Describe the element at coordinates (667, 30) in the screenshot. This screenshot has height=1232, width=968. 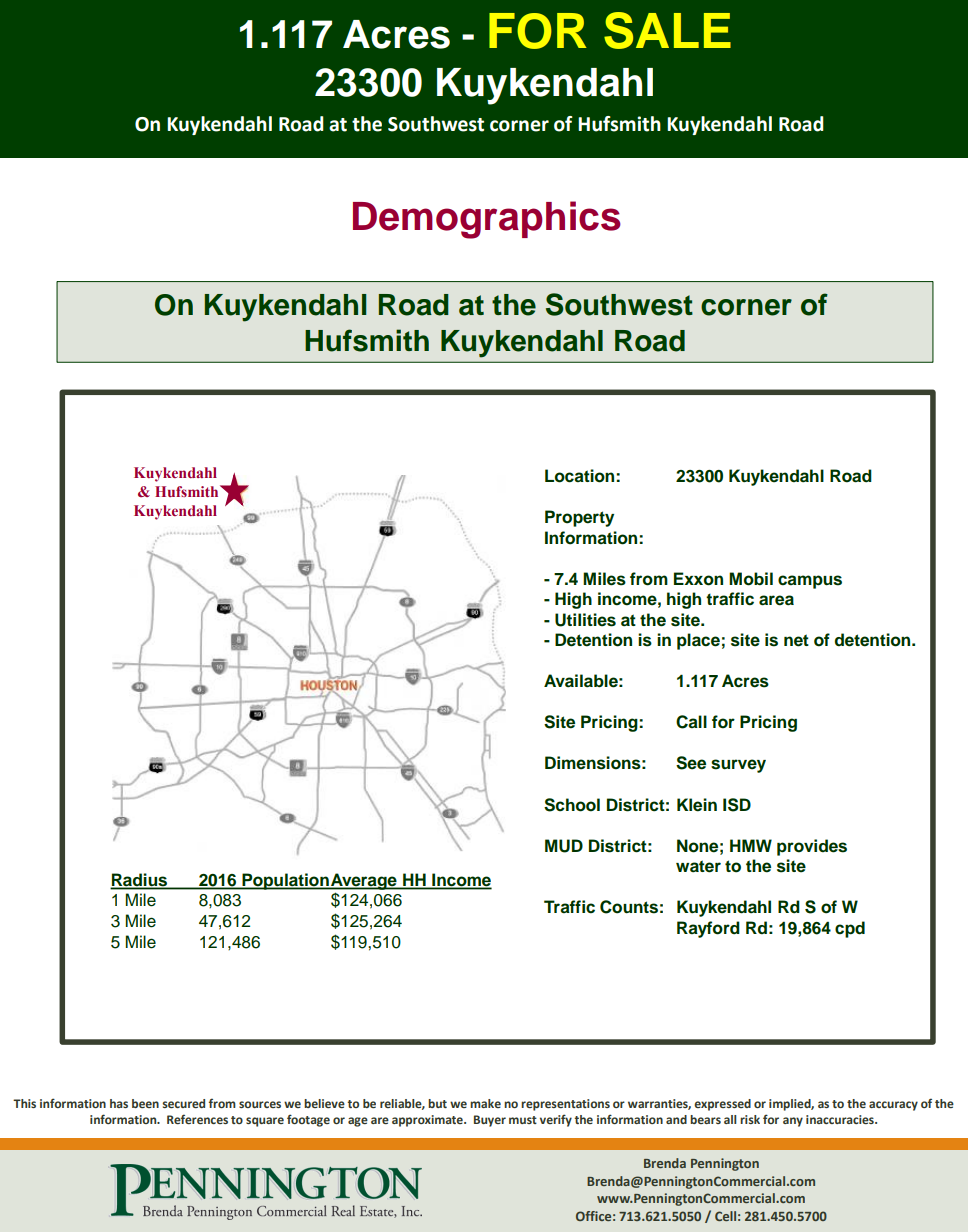
I see `SALE` at that location.
